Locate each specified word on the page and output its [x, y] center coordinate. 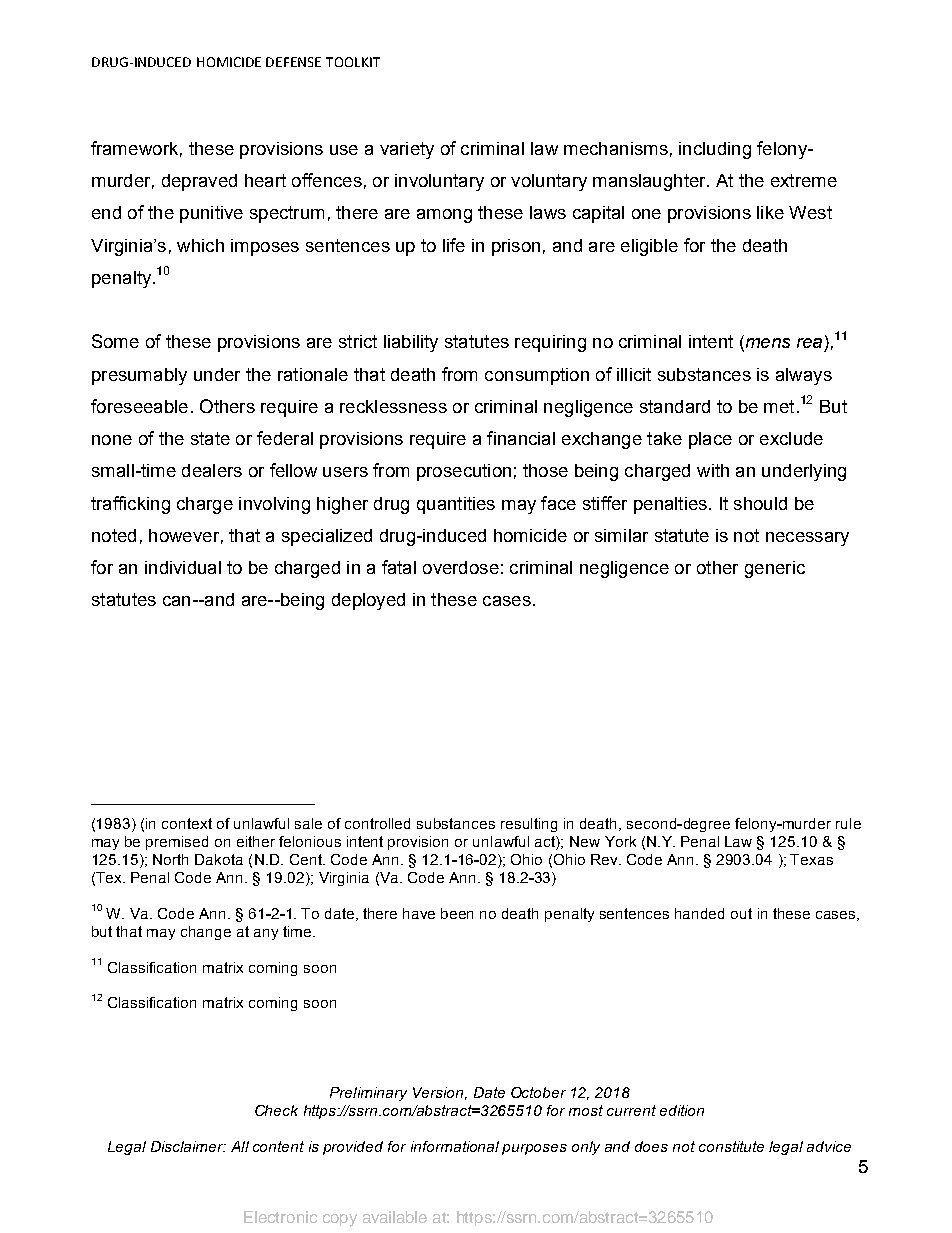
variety [407, 150]
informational [455, 1146]
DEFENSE [293, 62]
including [715, 150]
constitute [731, 1146]
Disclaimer [188, 1146]
